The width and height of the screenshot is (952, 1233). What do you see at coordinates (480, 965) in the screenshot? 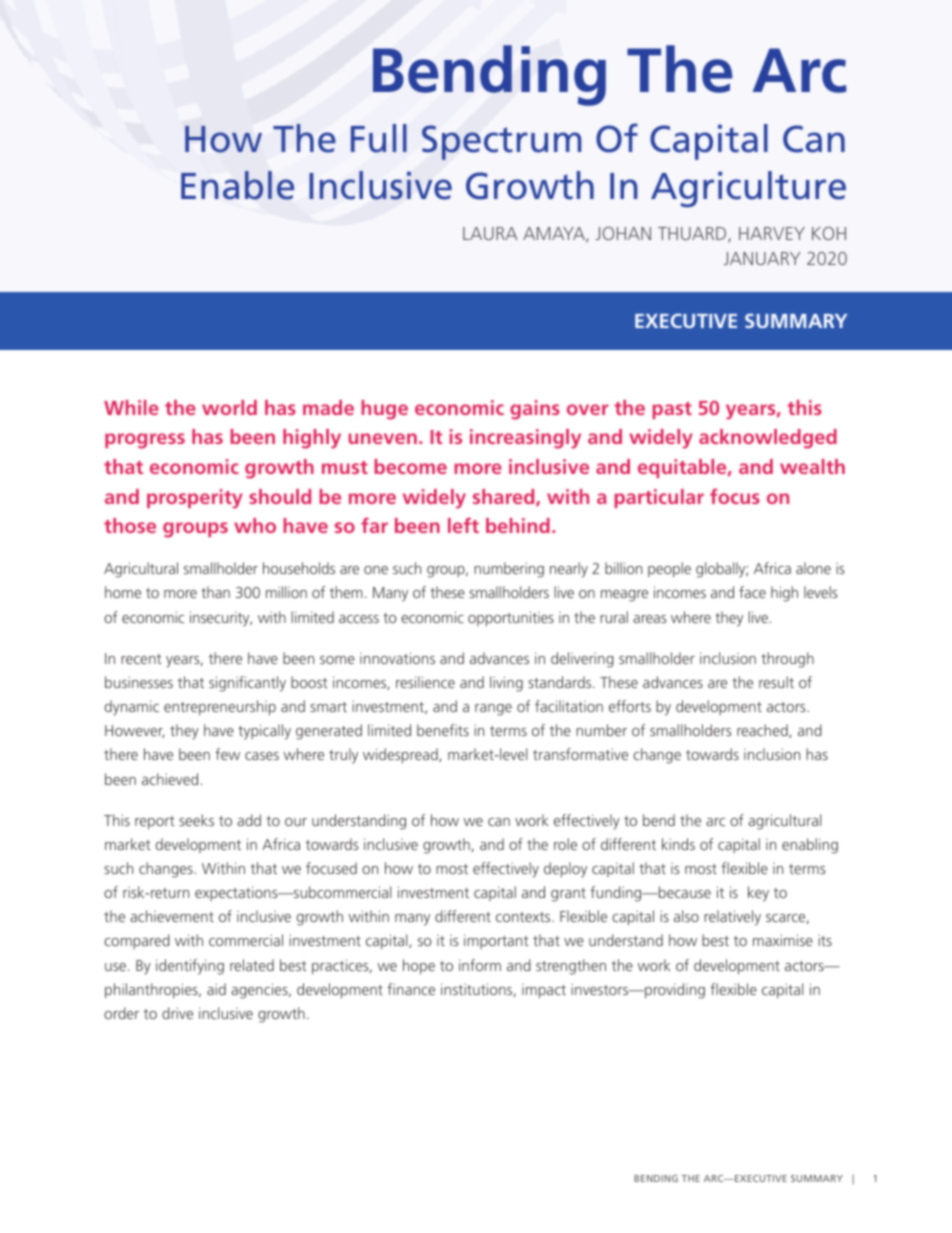
I see `inform` at bounding box center [480, 965].
